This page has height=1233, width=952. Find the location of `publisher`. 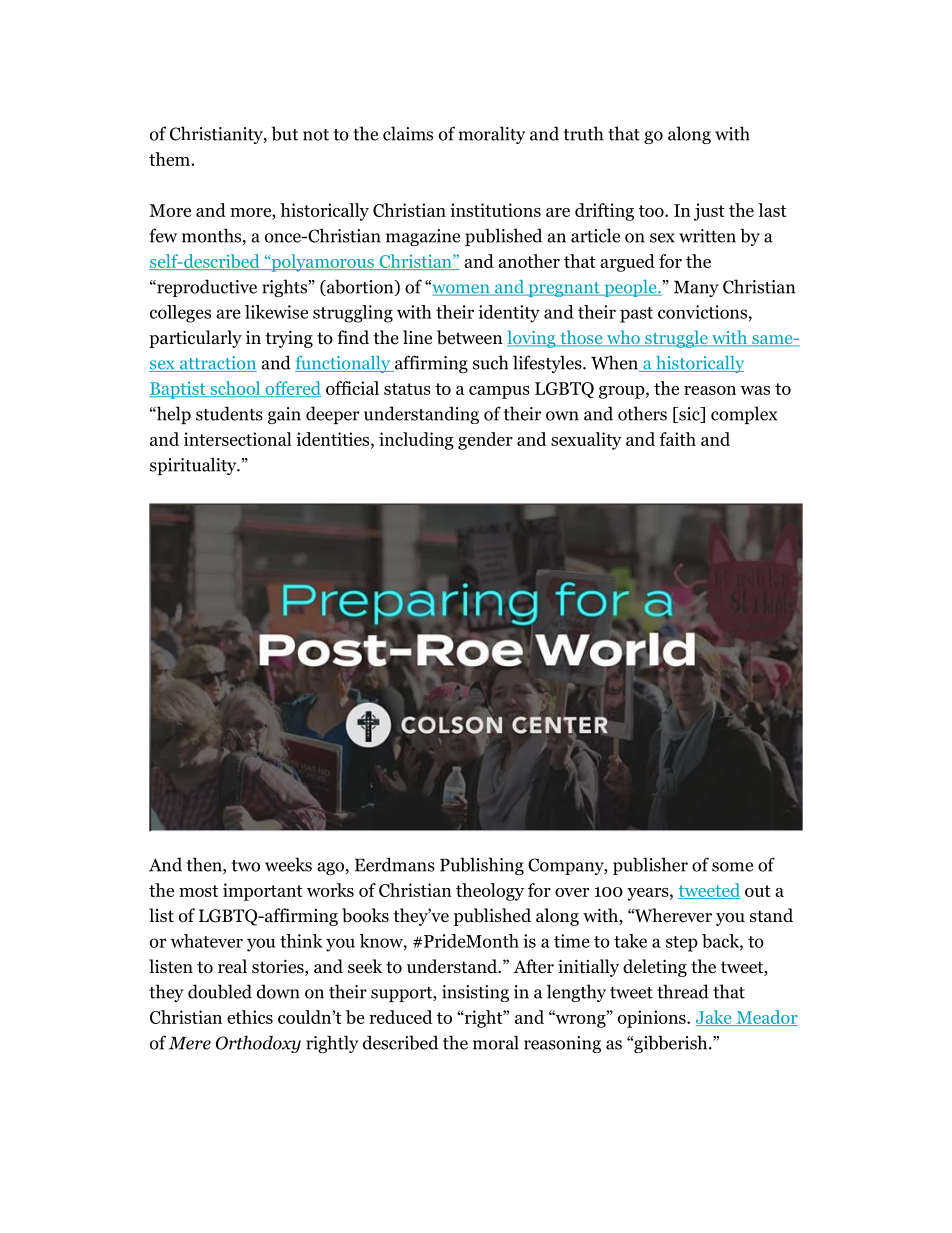

publisher is located at coordinates (650, 866).
